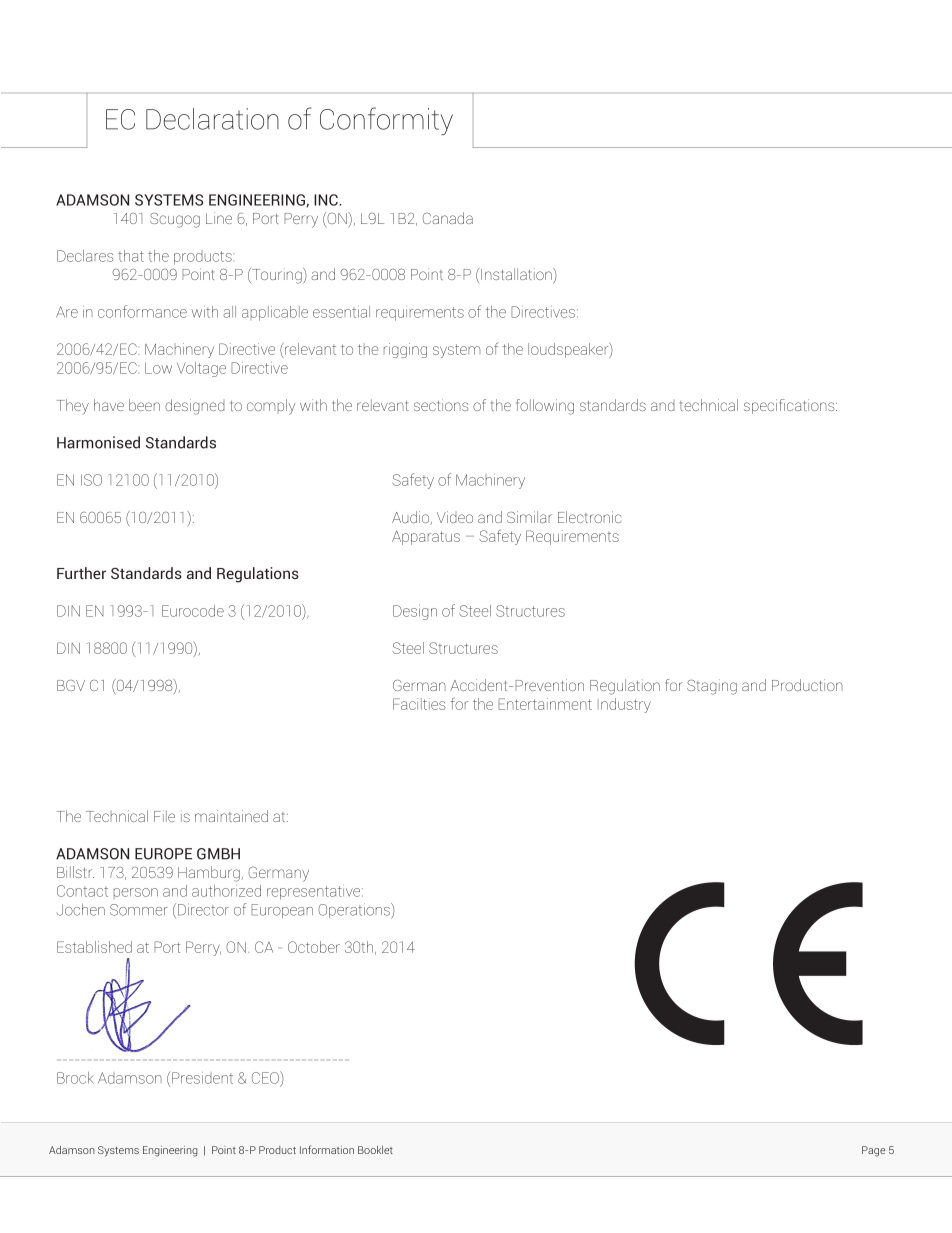 Image resolution: width=952 pixels, height=1233 pixels. What do you see at coordinates (375, 1150) in the image?
I see `Booklet` at bounding box center [375, 1150].
